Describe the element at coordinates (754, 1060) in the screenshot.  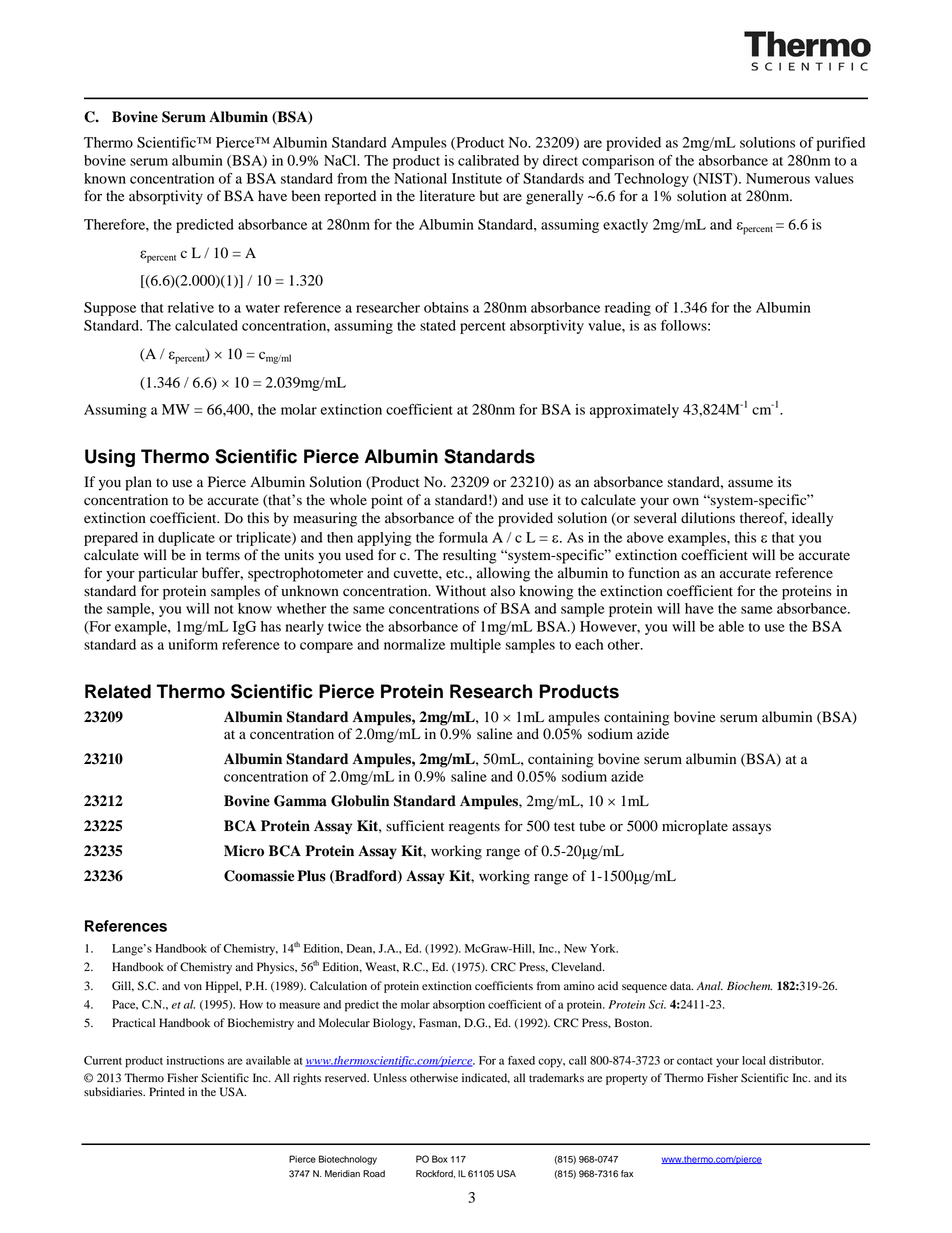
I see `local` at that location.
